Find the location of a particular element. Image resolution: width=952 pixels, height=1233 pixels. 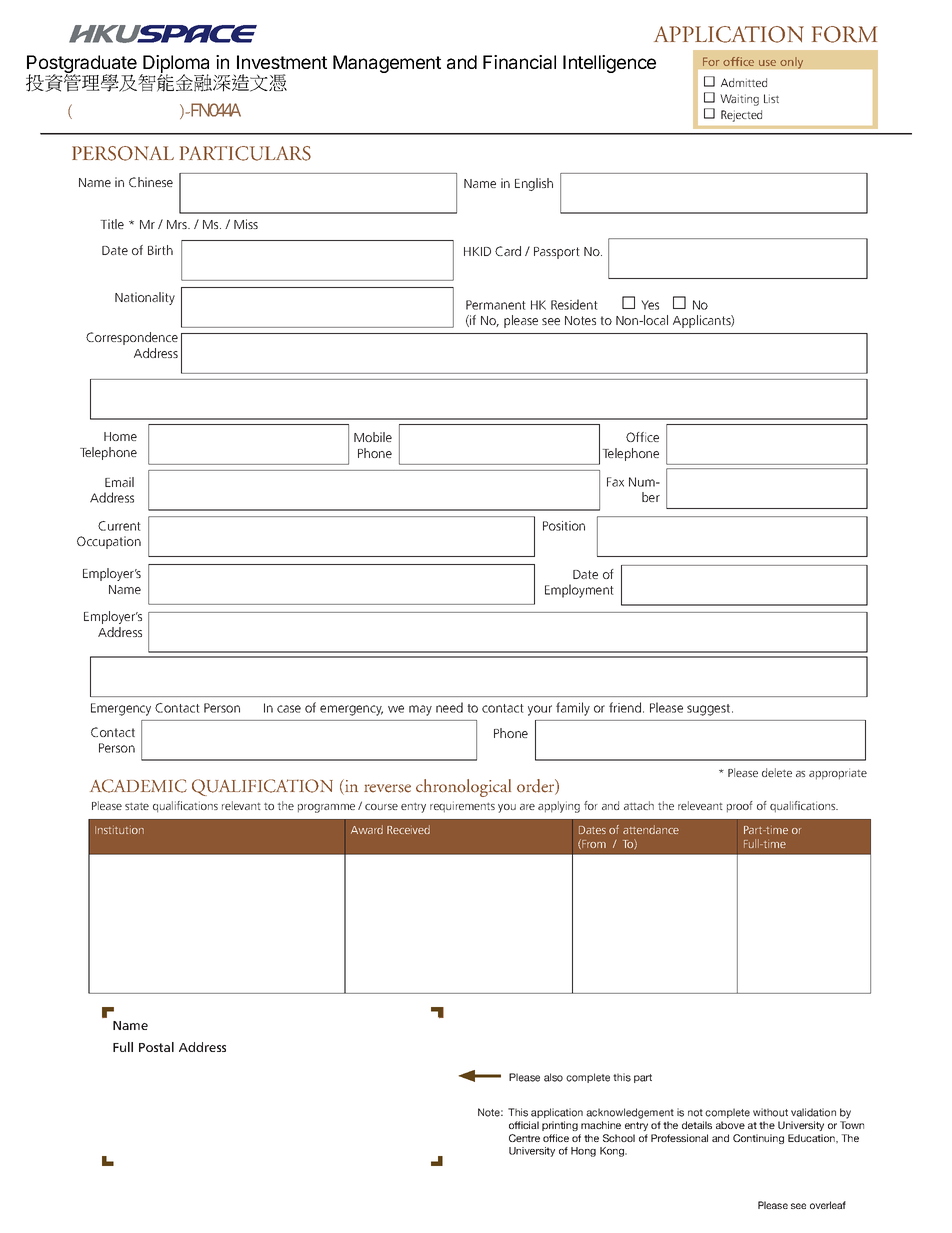

Permanent is located at coordinates (496, 305).
